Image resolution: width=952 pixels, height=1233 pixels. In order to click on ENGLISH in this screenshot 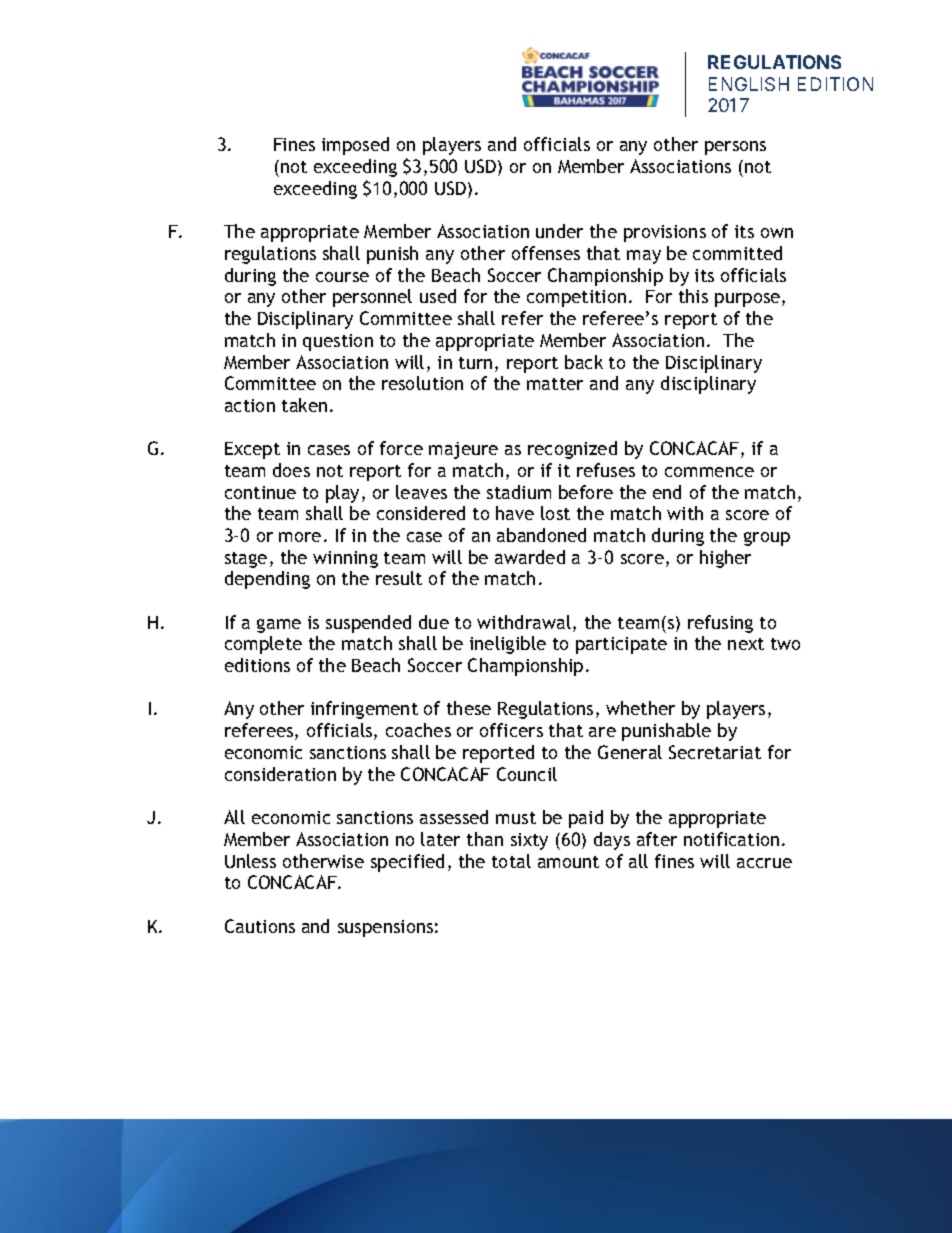, I will do `click(749, 84)`.
